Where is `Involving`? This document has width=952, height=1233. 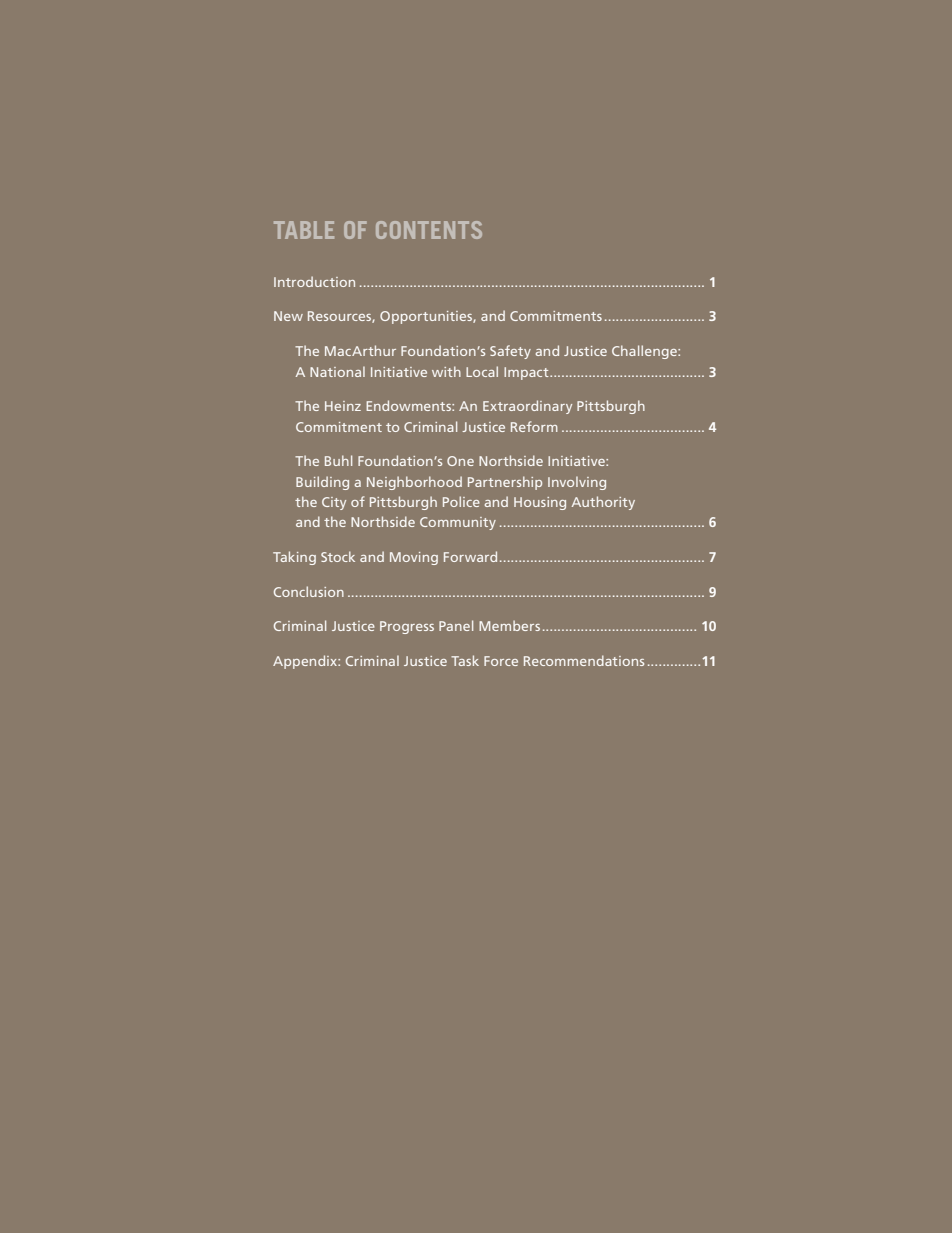
Involving is located at coordinates (577, 483).
